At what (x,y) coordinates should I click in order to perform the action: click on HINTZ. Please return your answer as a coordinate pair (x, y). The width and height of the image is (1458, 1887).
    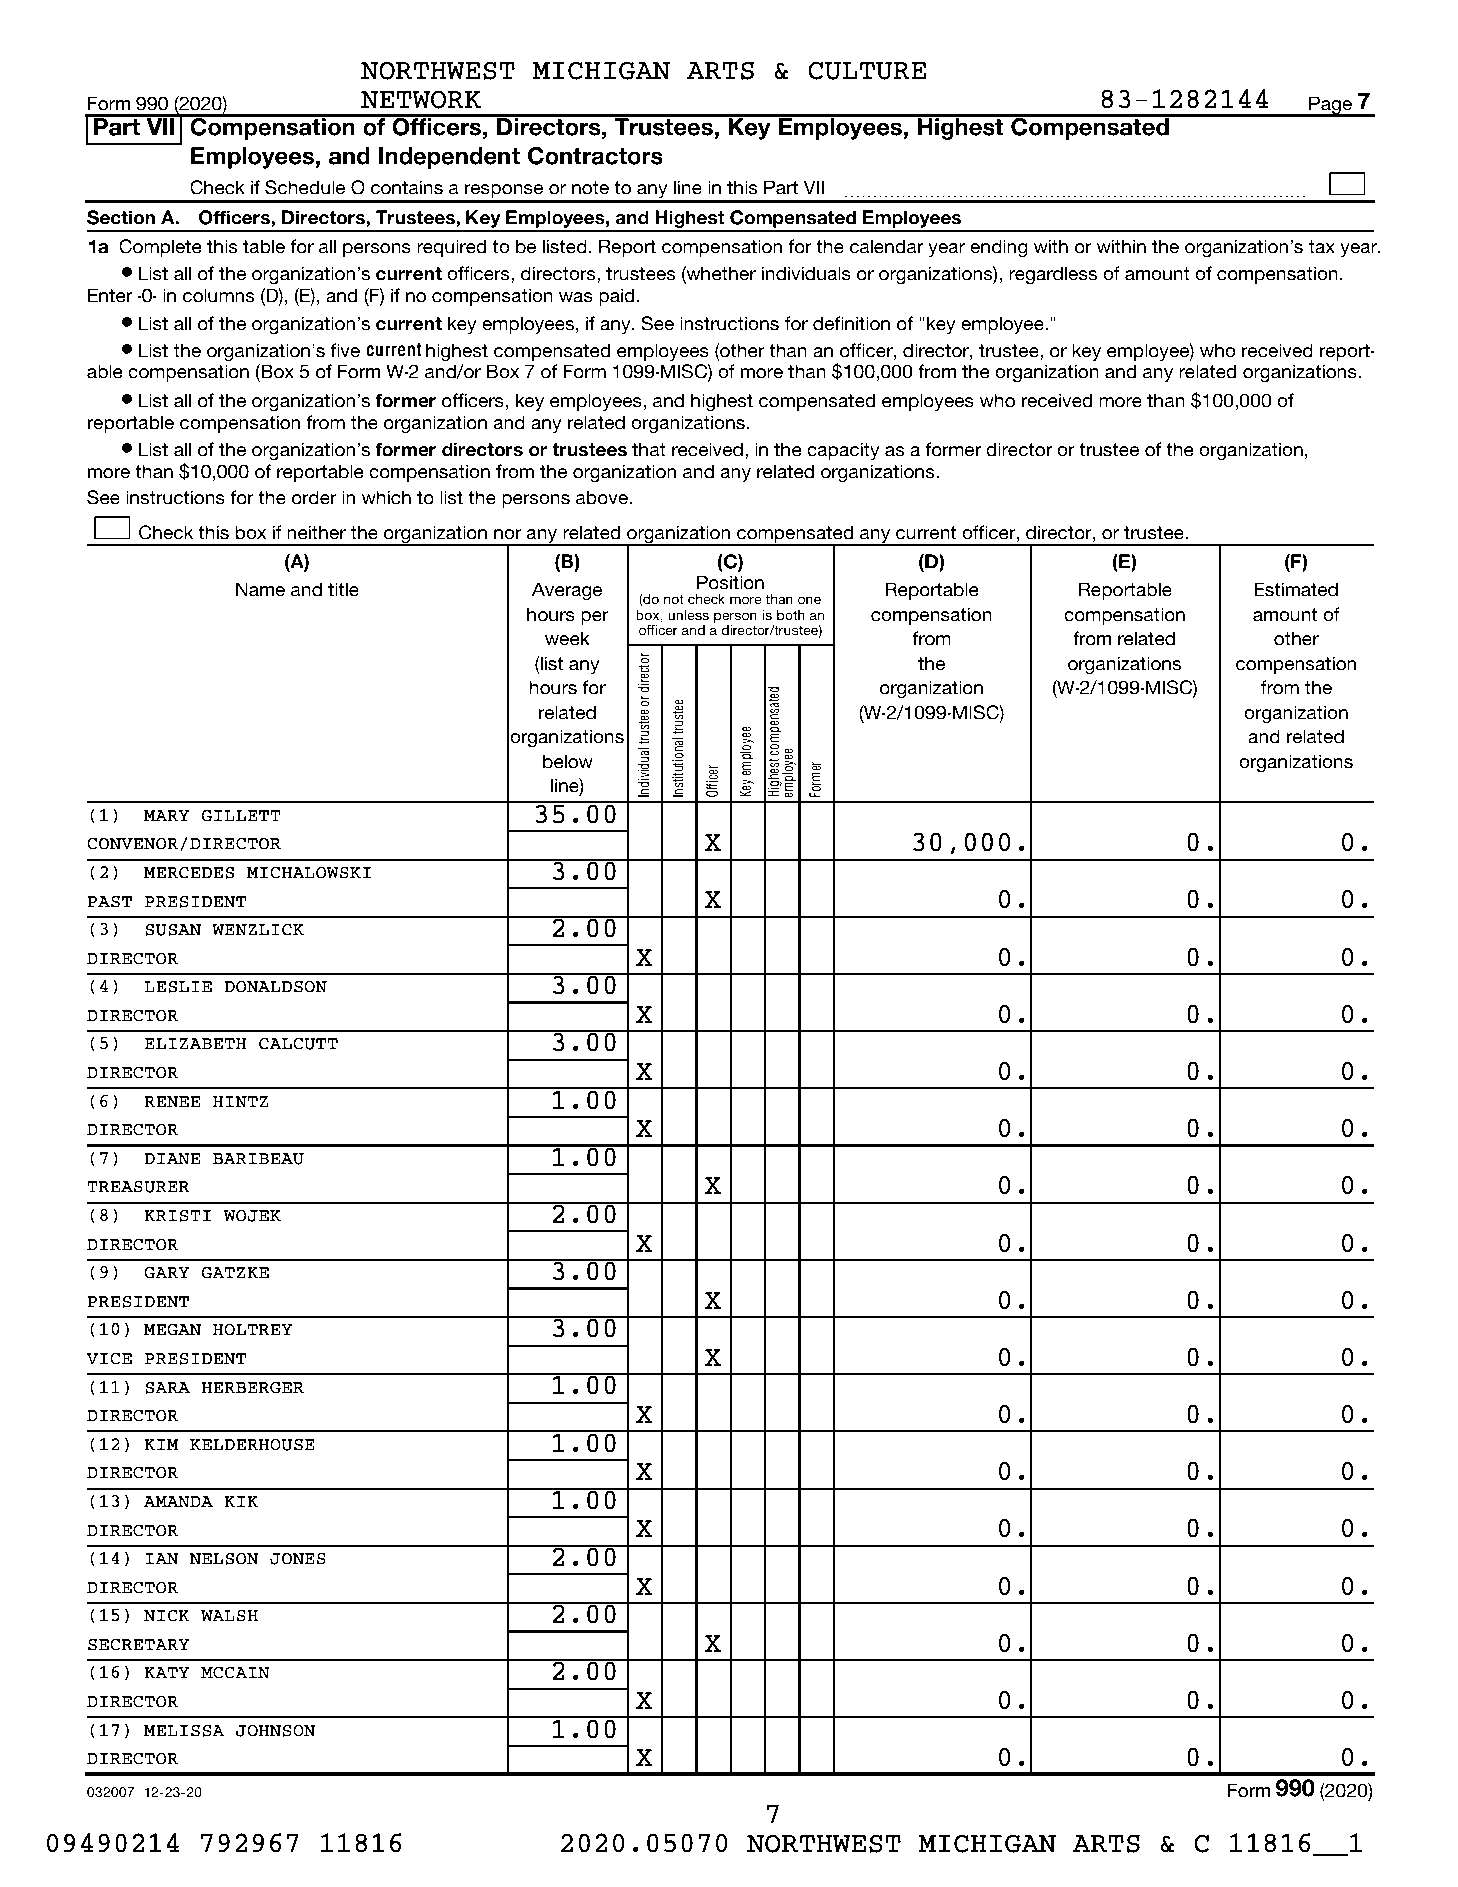
    Looking at the image, I should click on (240, 1102).
